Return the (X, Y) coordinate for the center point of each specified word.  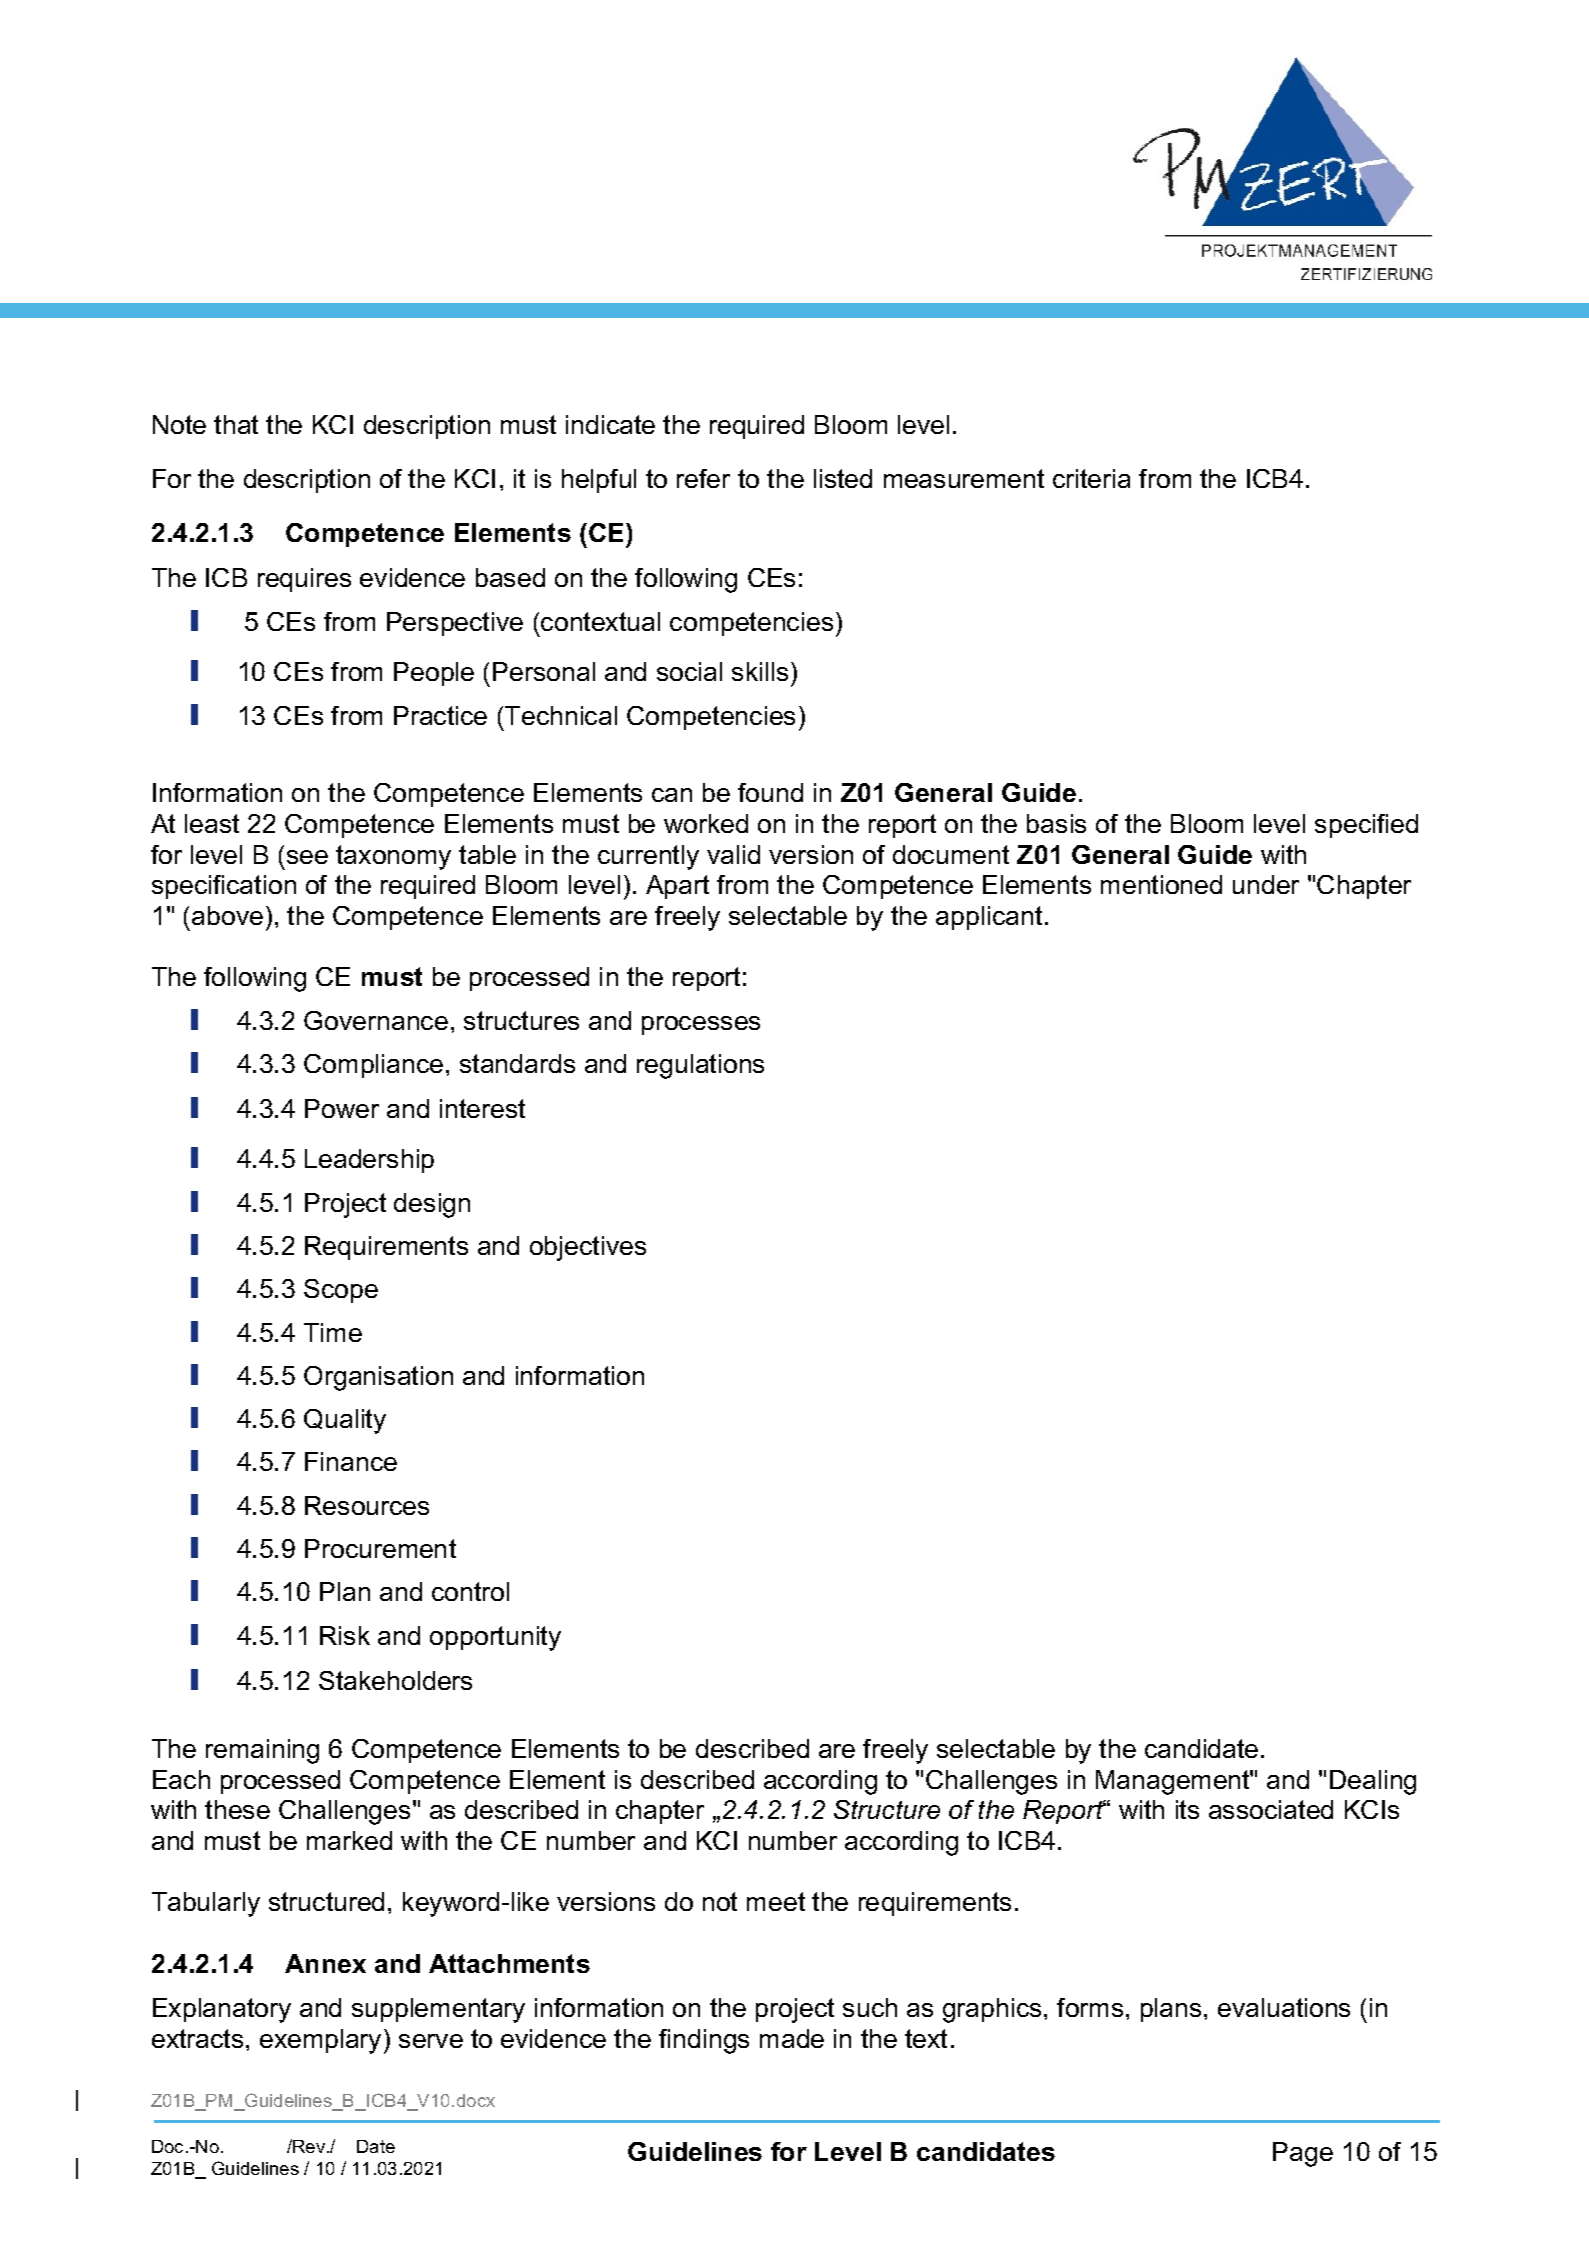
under (1266, 884)
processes (701, 1025)
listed (843, 478)
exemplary (320, 2041)
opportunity (495, 1638)
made (792, 2038)
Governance (376, 1020)
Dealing (1373, 1782)
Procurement (380, 1548)
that (236, 424)
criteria (1091, 478)
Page (1303, 2154)
